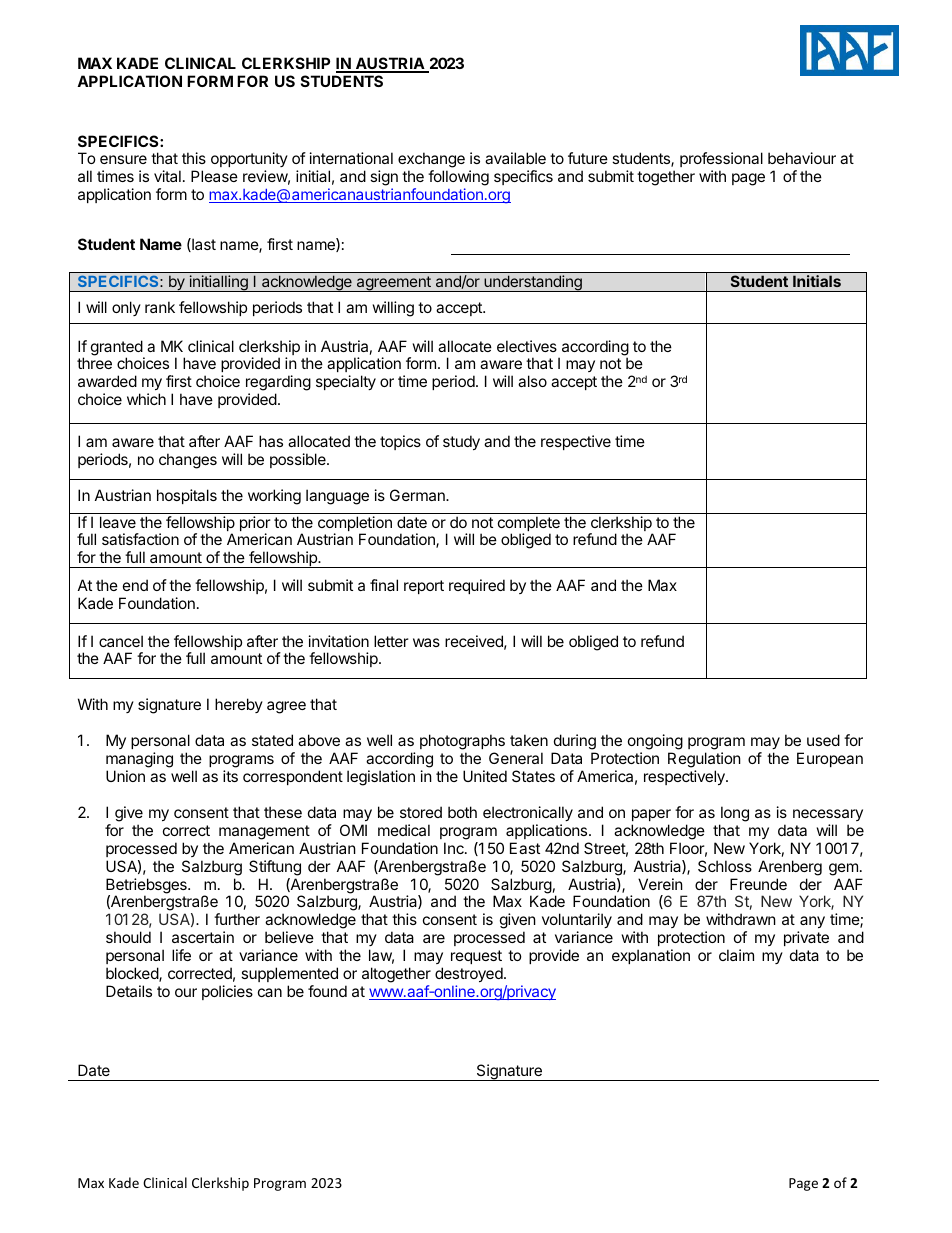 The width and height of the image is (952, 1233). What do you see at coordinates (167, 176) in the image?
I see `vital` at bounding box center [167, 176].
